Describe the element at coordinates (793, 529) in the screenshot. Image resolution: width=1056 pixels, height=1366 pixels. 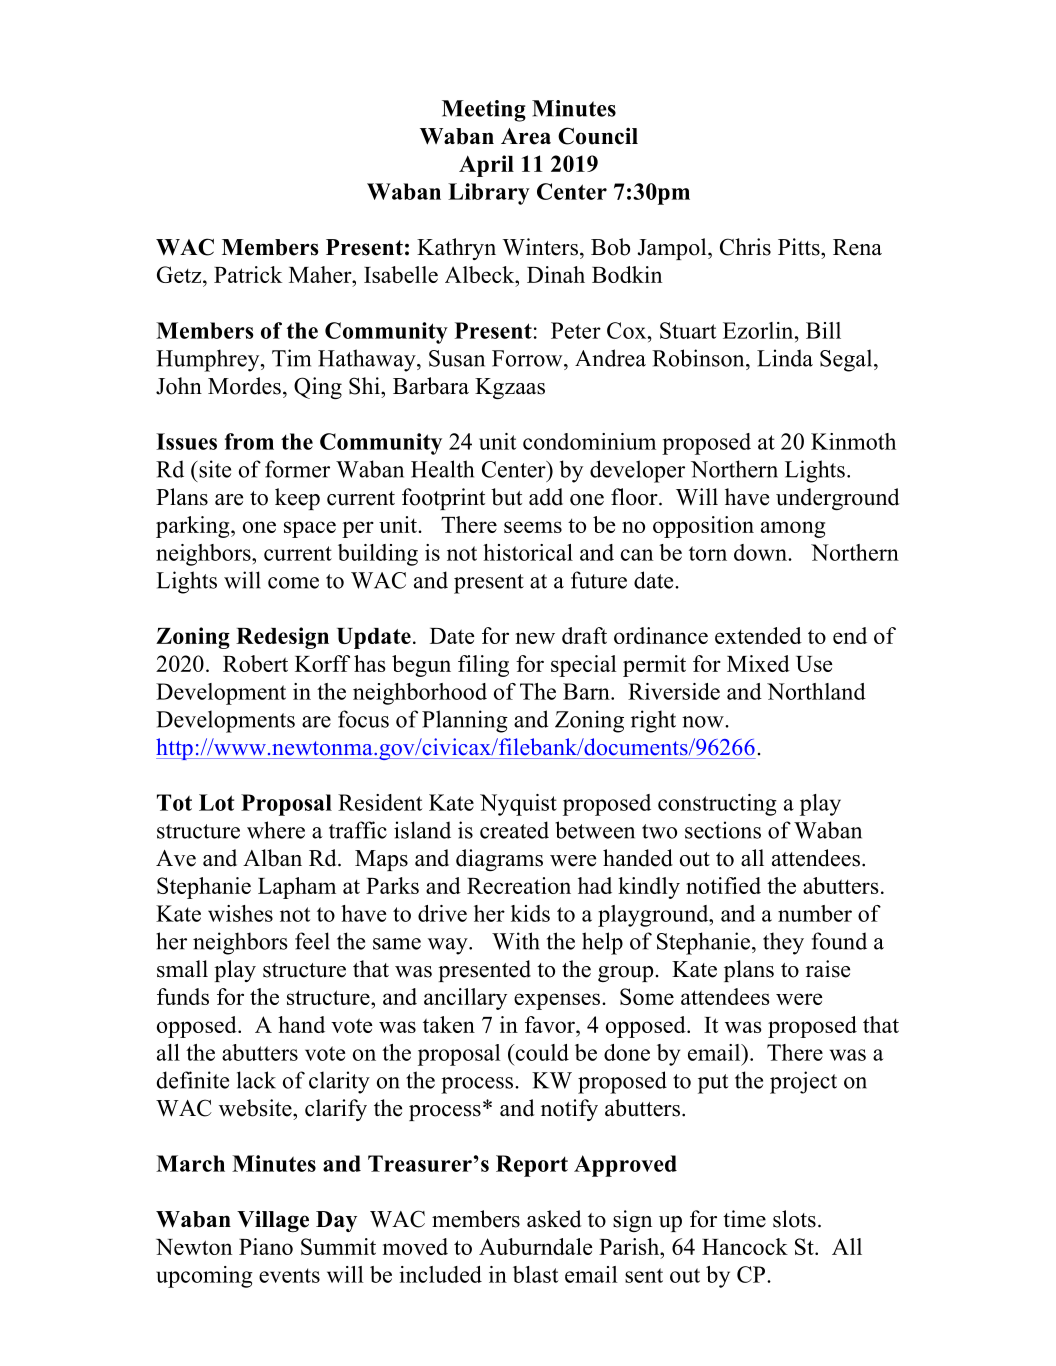
I see `among` at that location.
